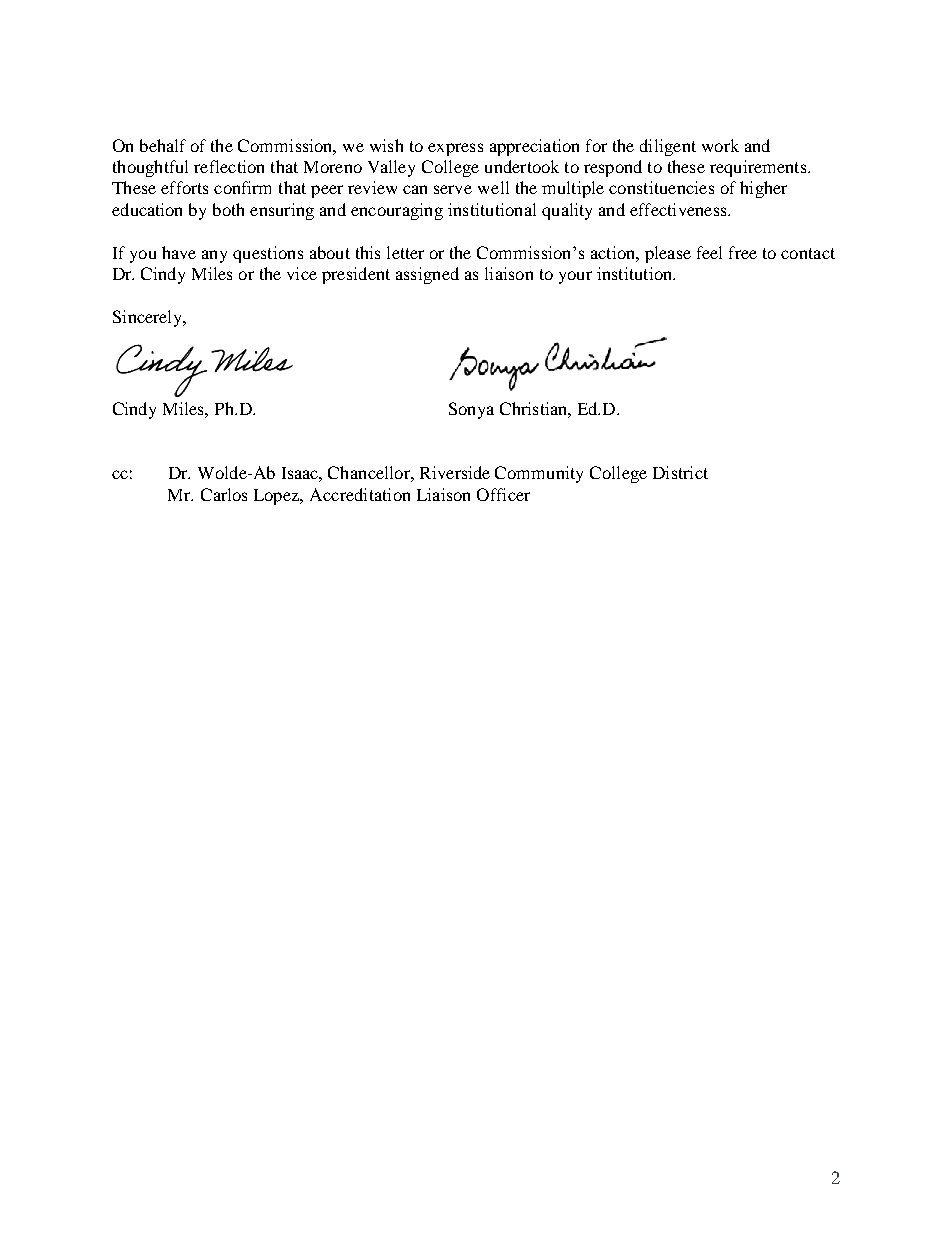 The image size is (952, 1233). Describe the element at coordinates (743, 252) in the document. I see `free` at that location.
